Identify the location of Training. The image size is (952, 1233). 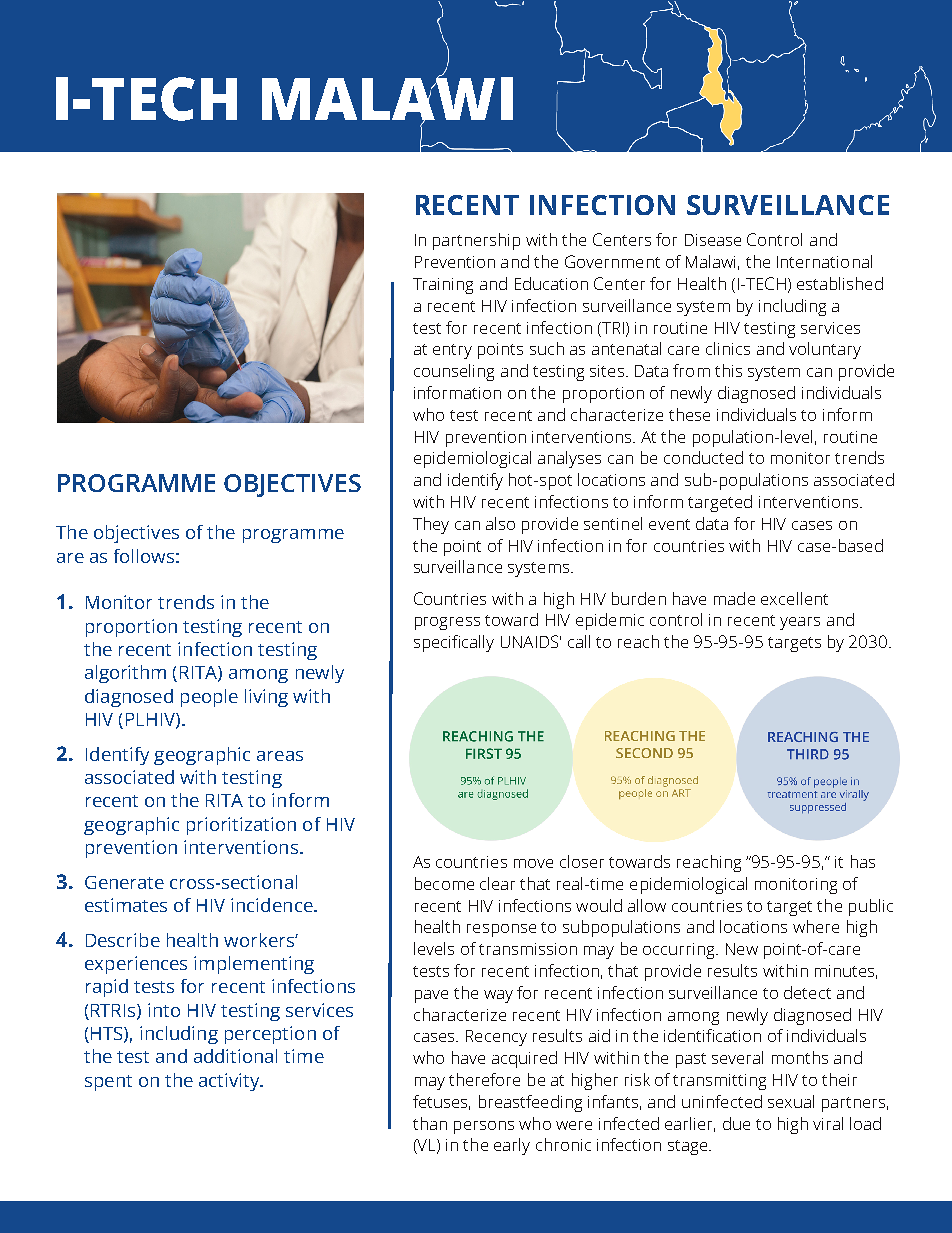
(443, 286).
